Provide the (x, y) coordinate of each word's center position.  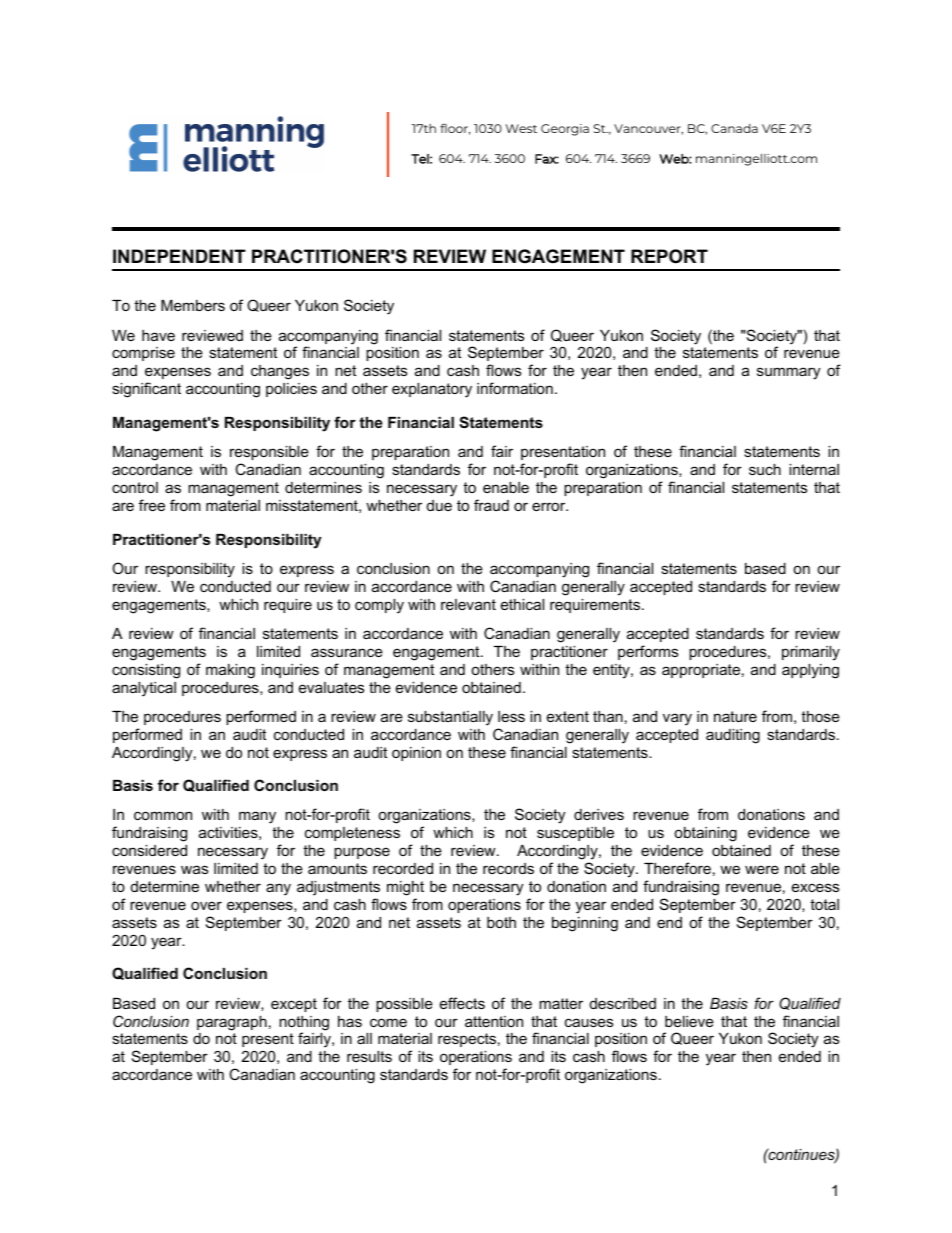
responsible (269, 453)
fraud (491, 505)
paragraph (232, 1023)
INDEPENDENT (179, 256)
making (230, 671)
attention (494, 1021)
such (765, 469)
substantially (450, 718)
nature (735, 716)
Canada (734, 128)
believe (689, 1021)
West (521, 128)
